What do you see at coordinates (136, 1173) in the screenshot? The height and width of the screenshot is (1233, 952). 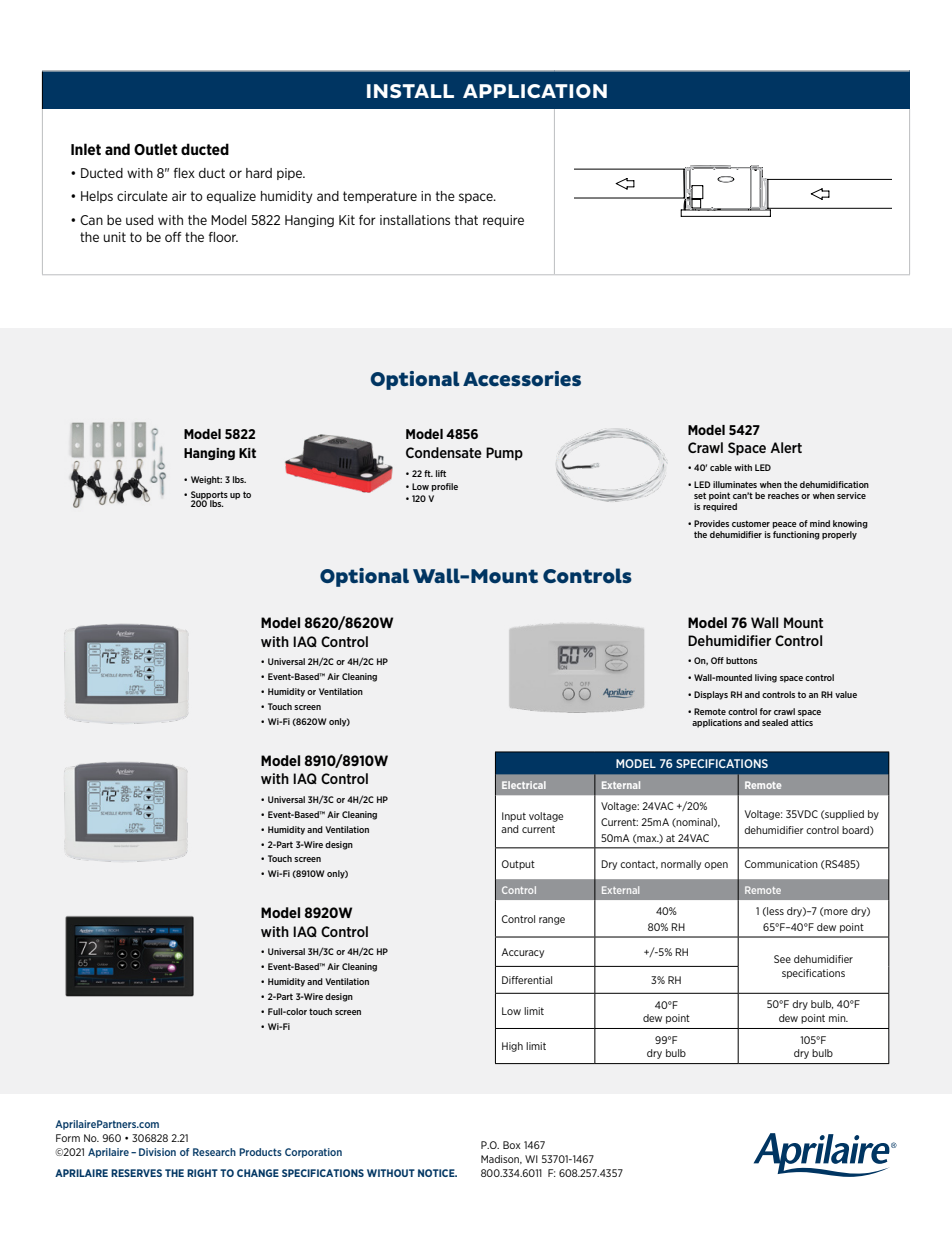 I see `RESERVES` at bounding box center [136, 1173].
